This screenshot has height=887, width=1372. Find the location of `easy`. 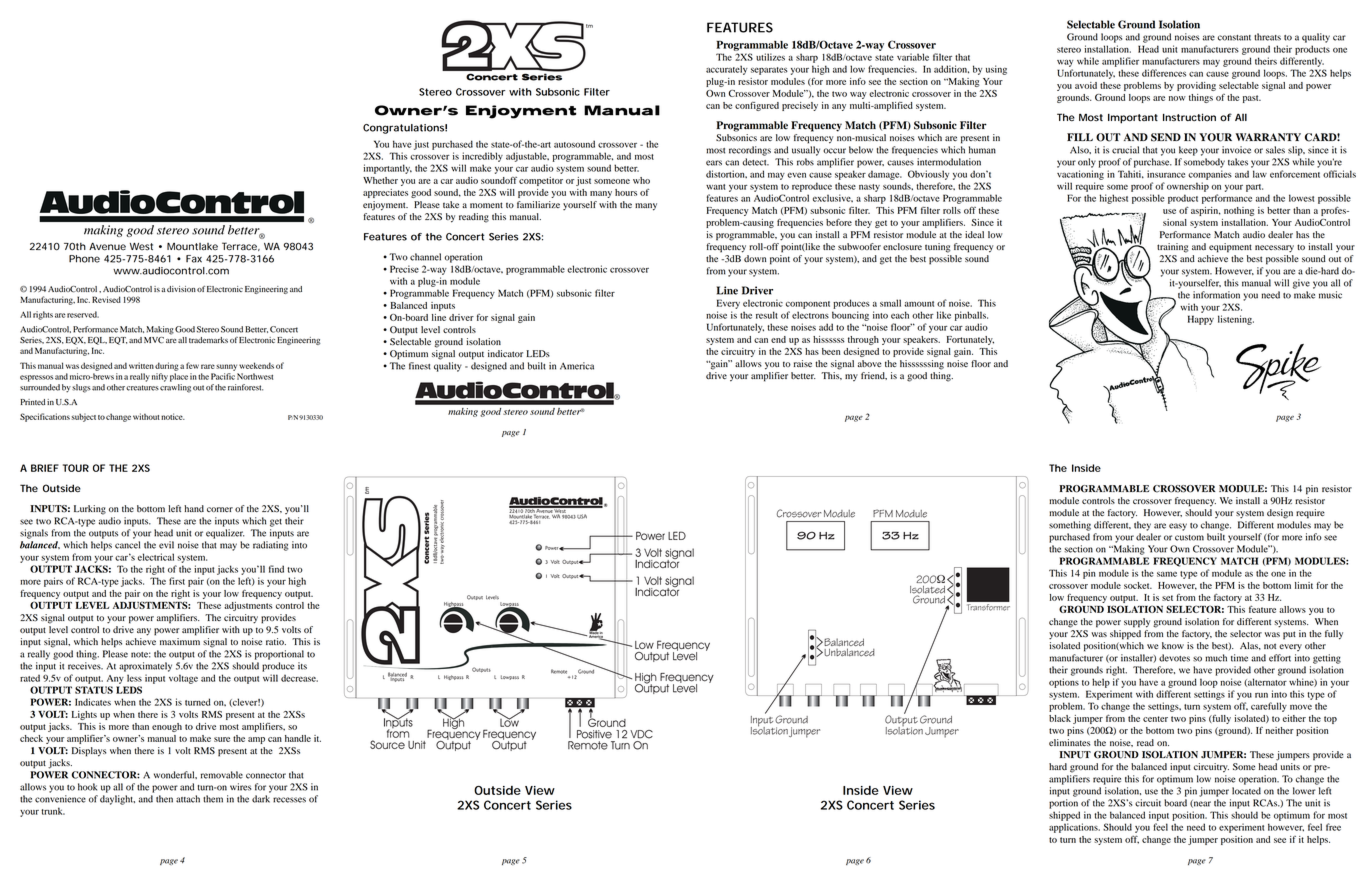

easy is located at coordinates (1178, 527).
